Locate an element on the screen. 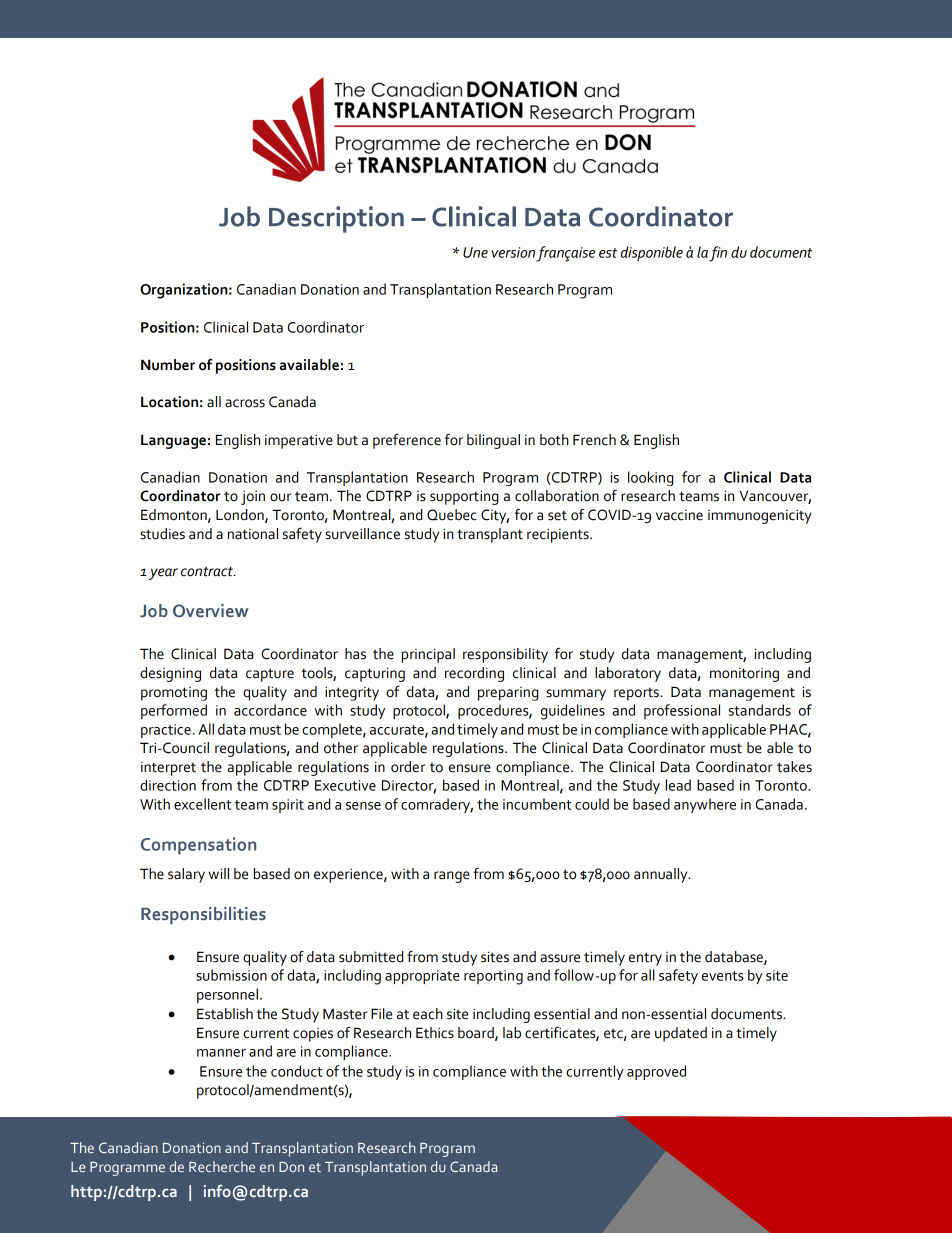 This screenshot has width=952, height=1233. Description is located at coordinates (336, 219).
